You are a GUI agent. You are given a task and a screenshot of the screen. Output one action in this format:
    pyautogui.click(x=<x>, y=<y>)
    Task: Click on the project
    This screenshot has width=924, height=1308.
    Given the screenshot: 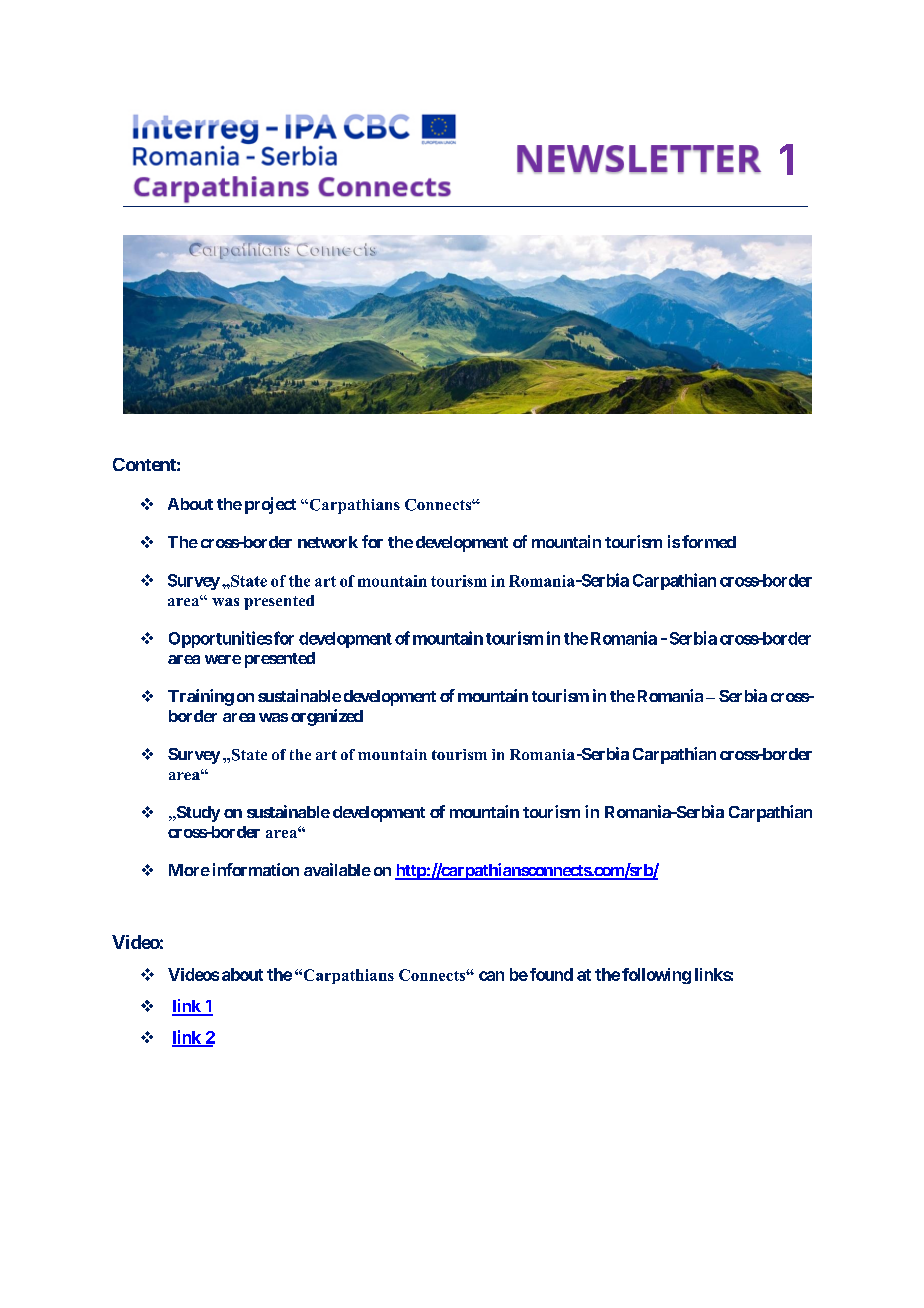 What is the action you would take?
    pyautogui.click(x=270, y=505)
